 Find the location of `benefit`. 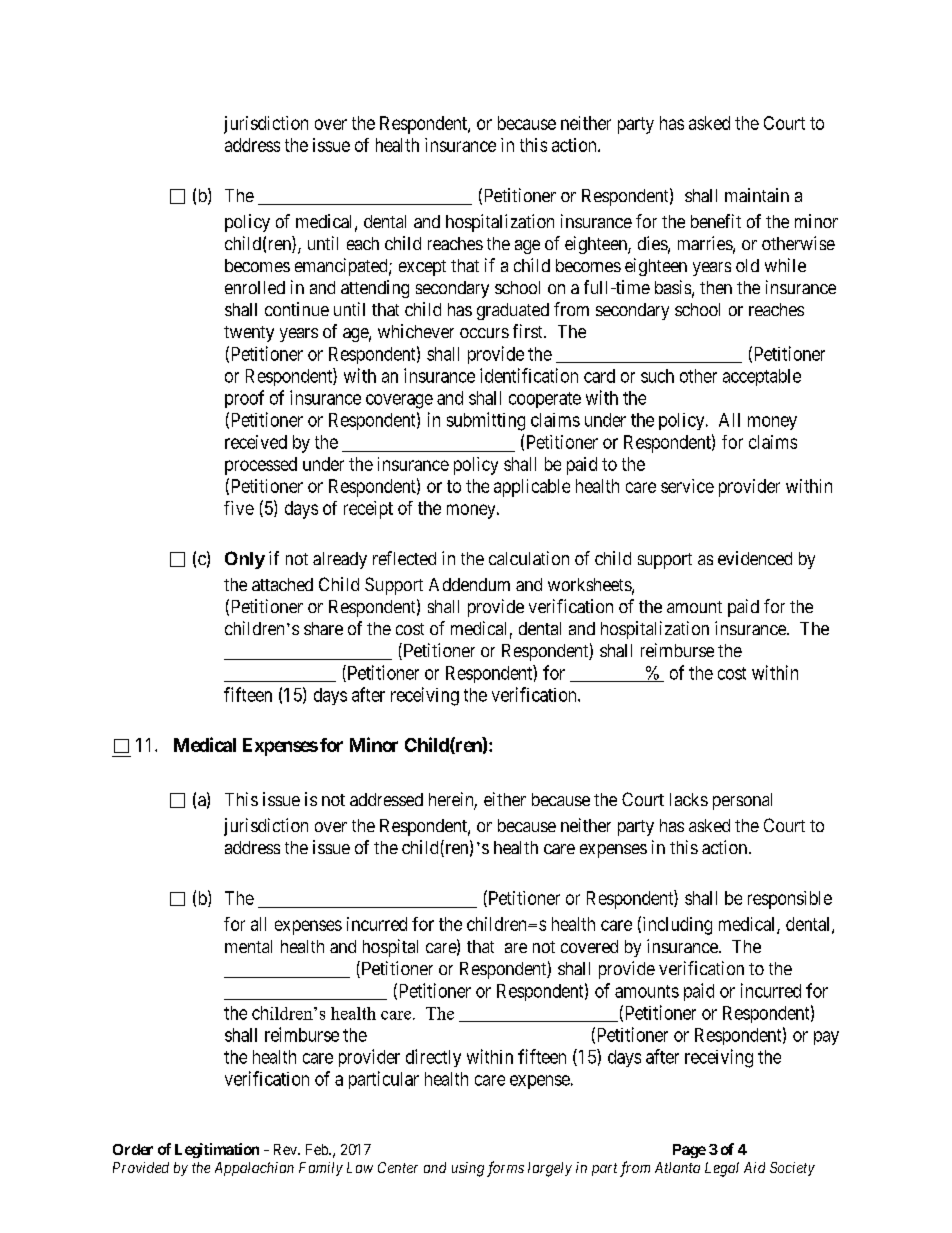

benefit is located at coordinates (716, 221).
